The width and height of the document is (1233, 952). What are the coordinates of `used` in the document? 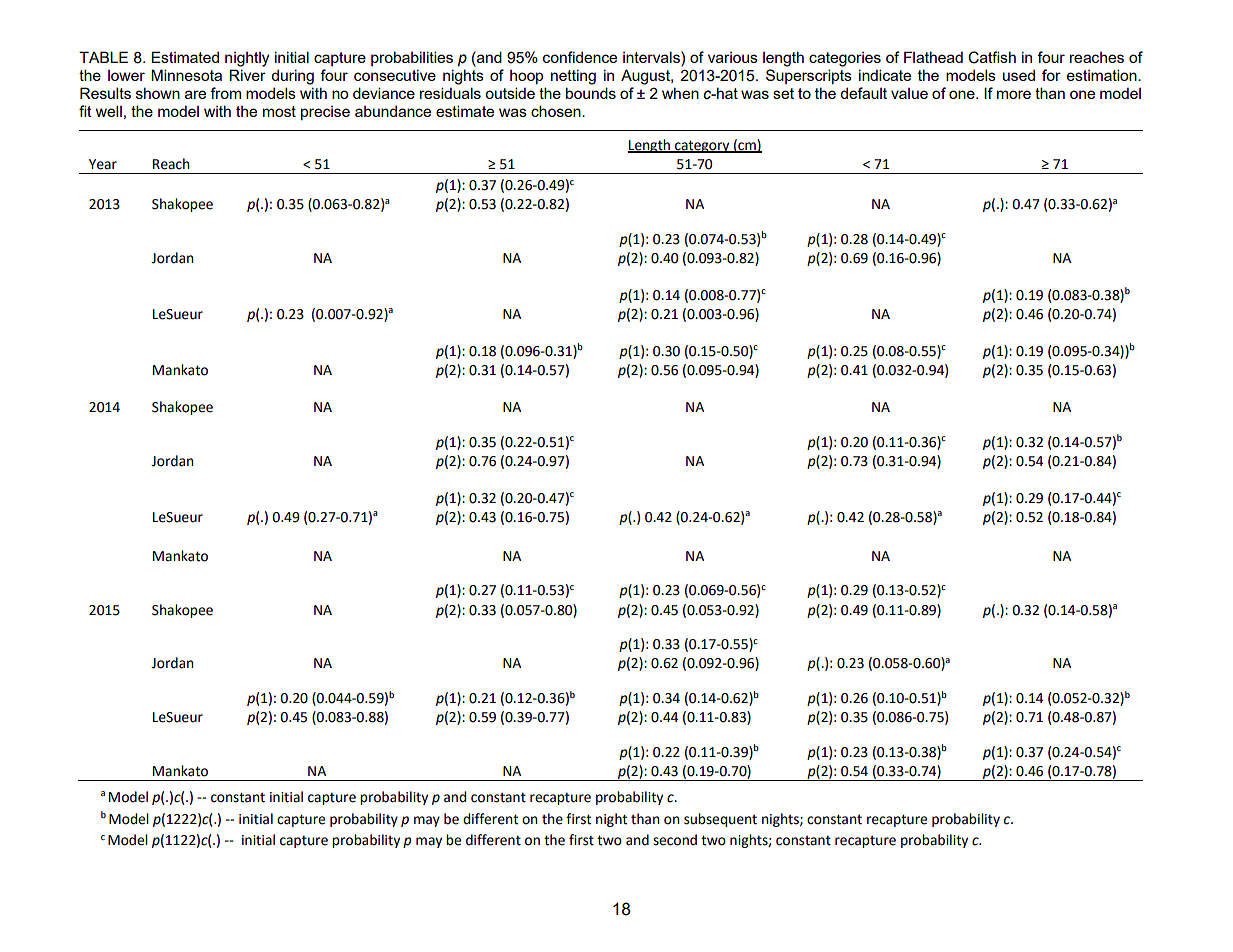 It's located at (1019, 75).
